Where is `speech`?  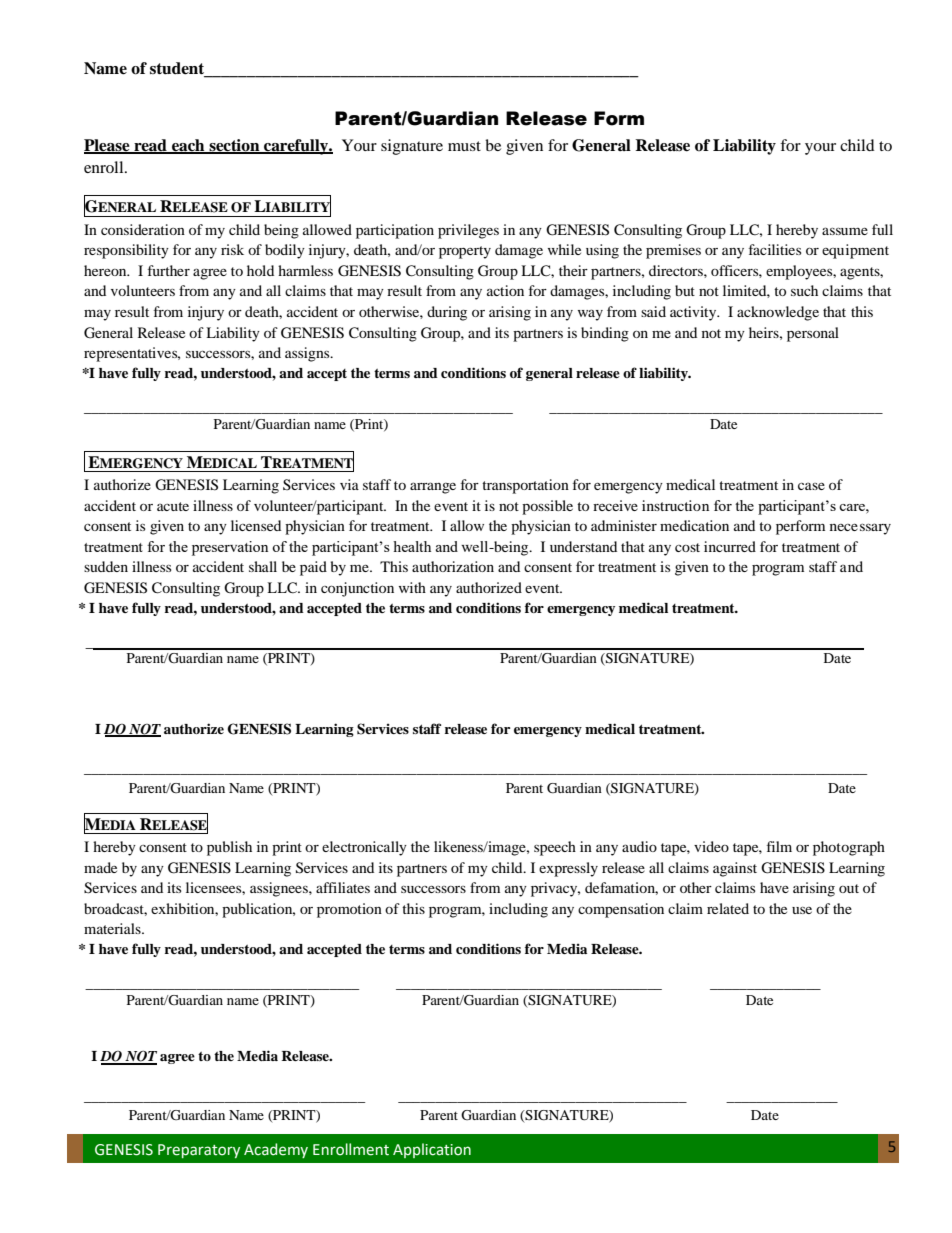 speech is located at coordinates (555, 848).
